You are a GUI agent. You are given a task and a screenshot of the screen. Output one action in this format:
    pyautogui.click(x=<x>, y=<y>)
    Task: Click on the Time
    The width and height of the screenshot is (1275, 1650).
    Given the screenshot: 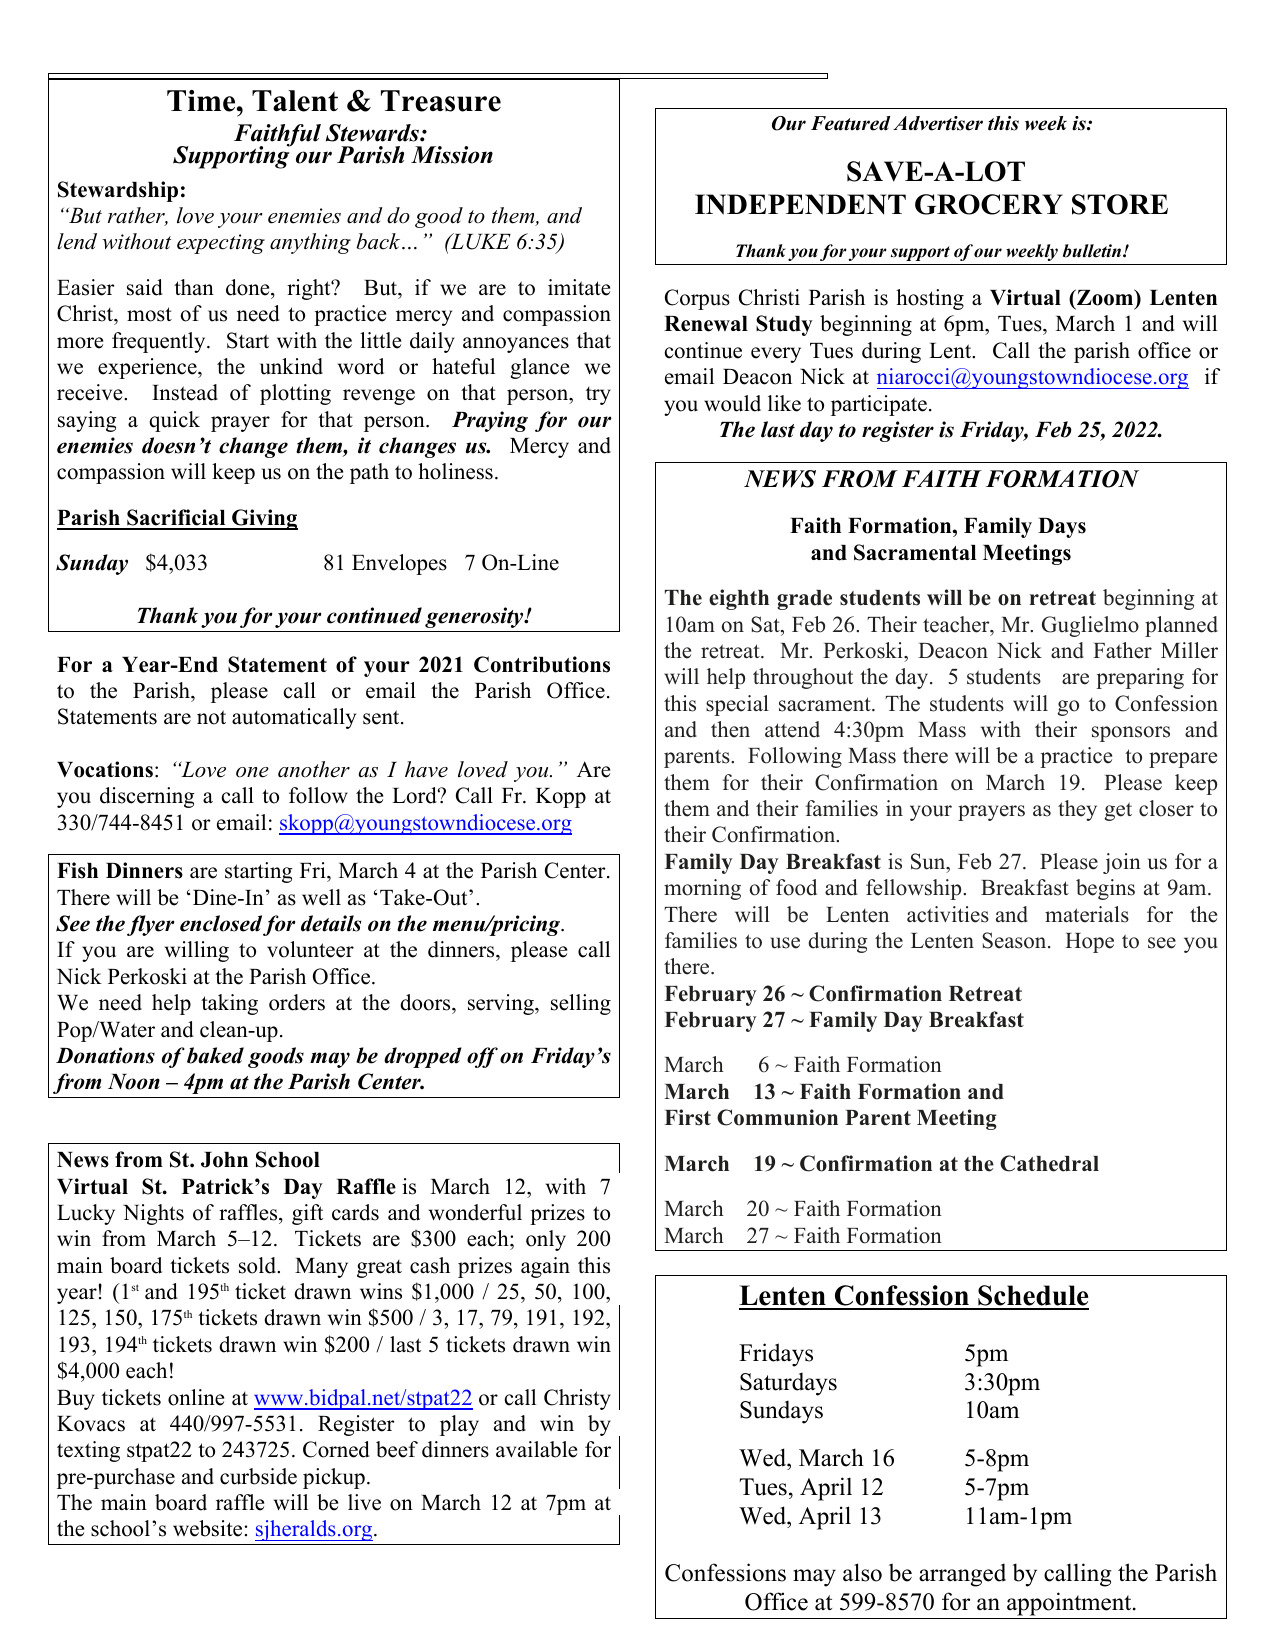 What is the action you would take?
    pyautogui.click(x=202, y=101)
